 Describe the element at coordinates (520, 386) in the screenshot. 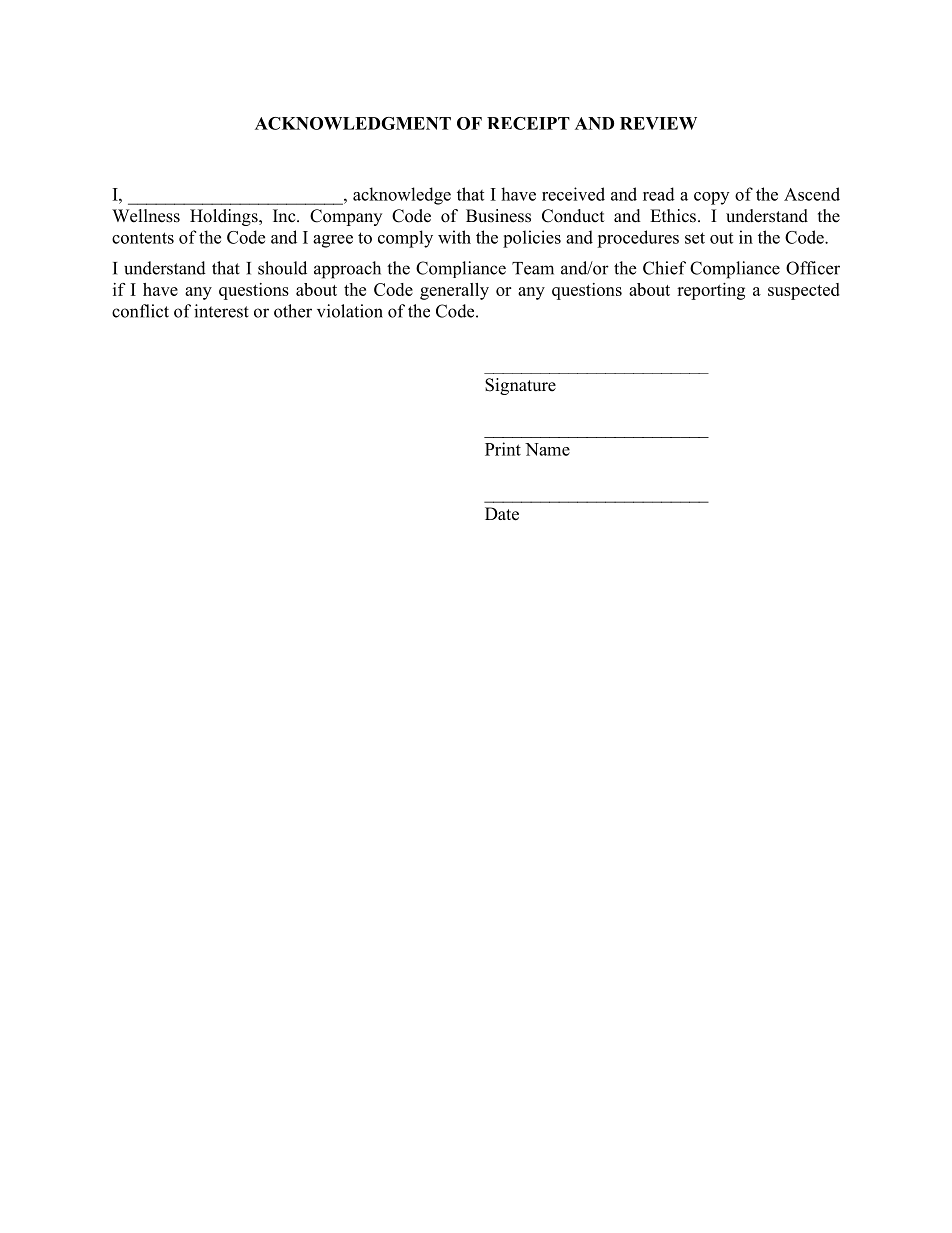

I see `Signature` at that location.
